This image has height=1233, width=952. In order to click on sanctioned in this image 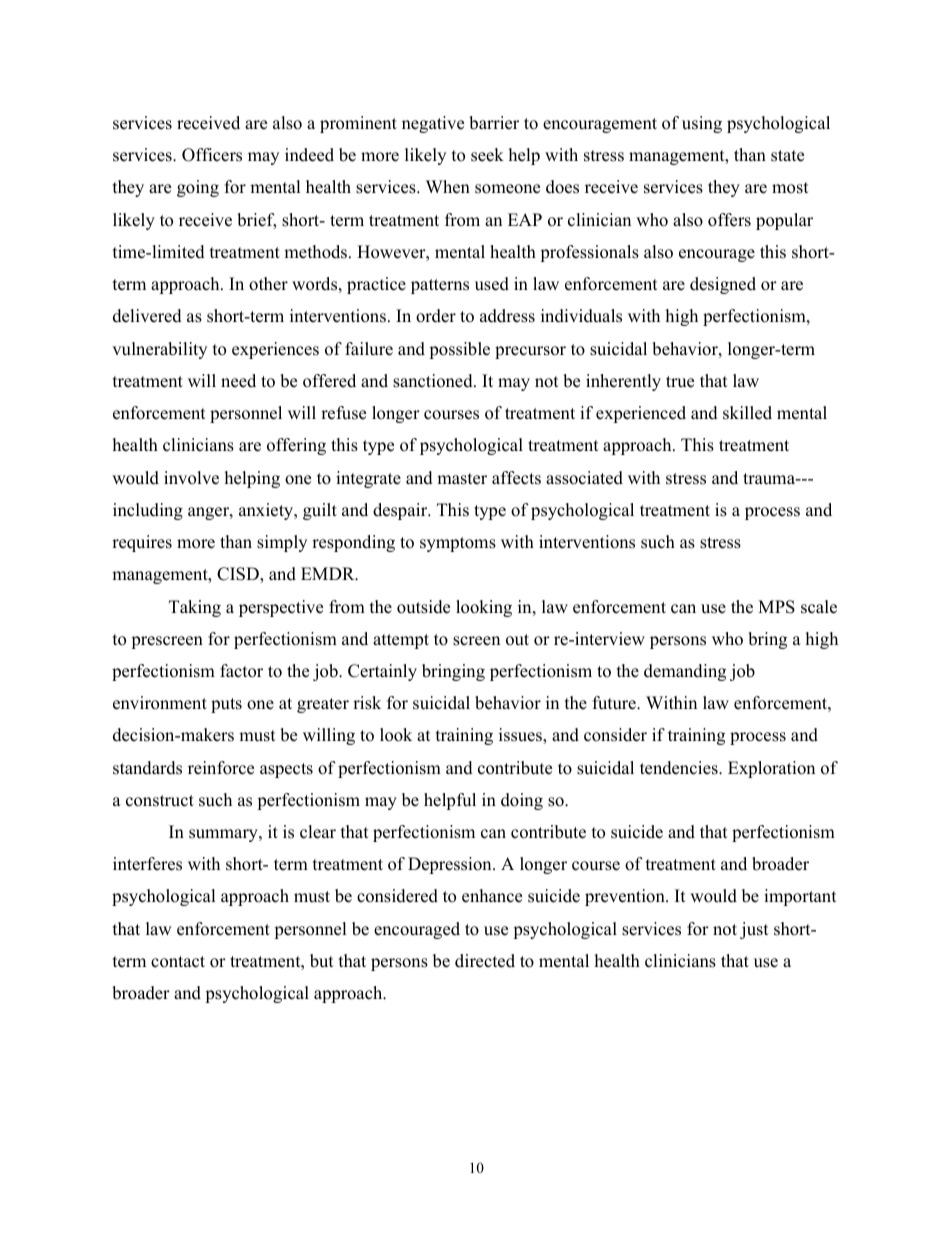, I will do `click(434, 381)`.
